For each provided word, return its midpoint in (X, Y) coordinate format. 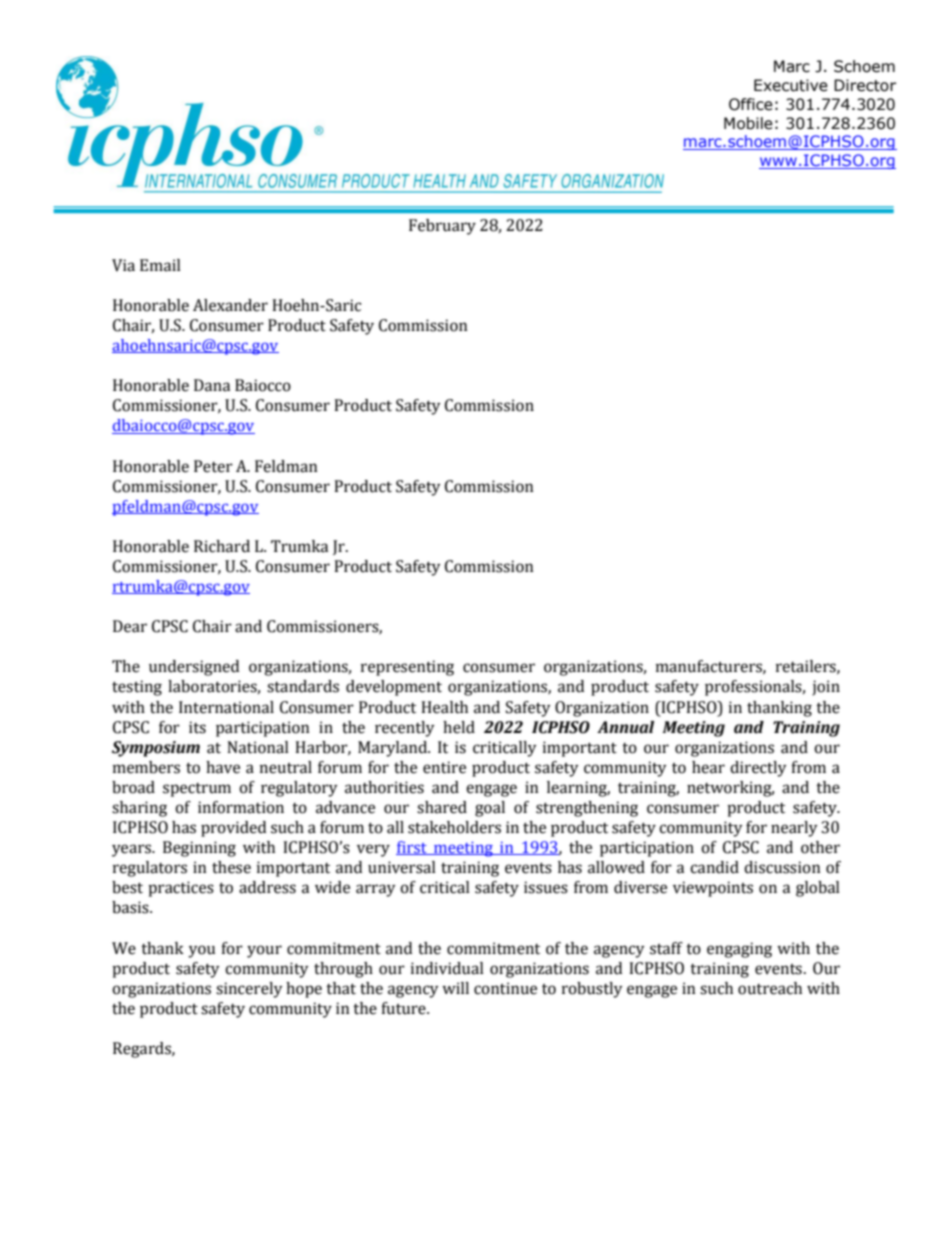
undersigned (194, 668)
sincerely (249, 990)
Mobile (748, 123)
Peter (213, 466)
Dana (212, 385)
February (442, 227)
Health (444, 707)
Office (751, 104)
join (826, 688)
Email (160, 265)
